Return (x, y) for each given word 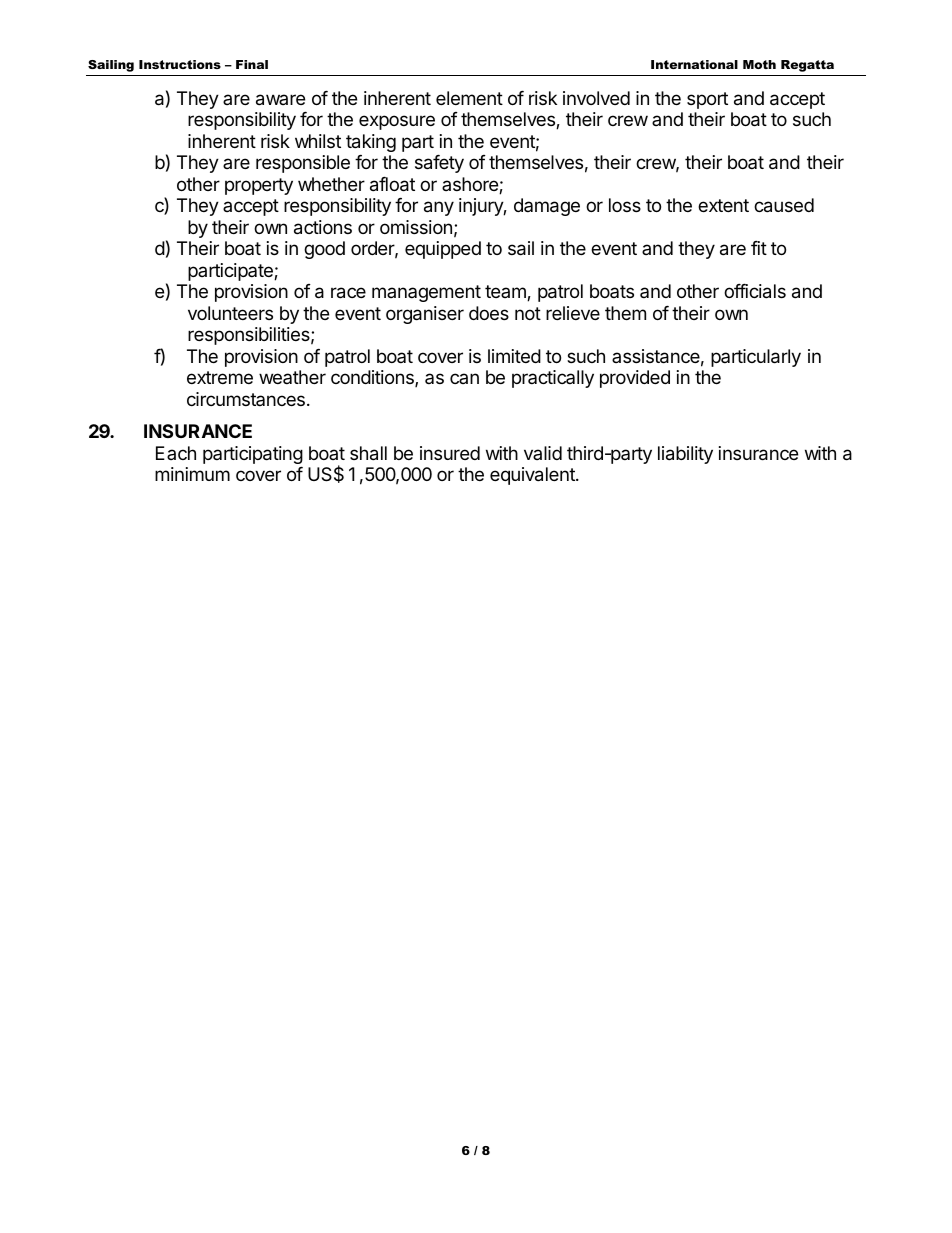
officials (755, 291)
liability (685, 455)
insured (450, 453)
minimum (192, 474)
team (506, 293)
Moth (759, 64)
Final (252, 64)
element (469, 98)
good (324, 250)
